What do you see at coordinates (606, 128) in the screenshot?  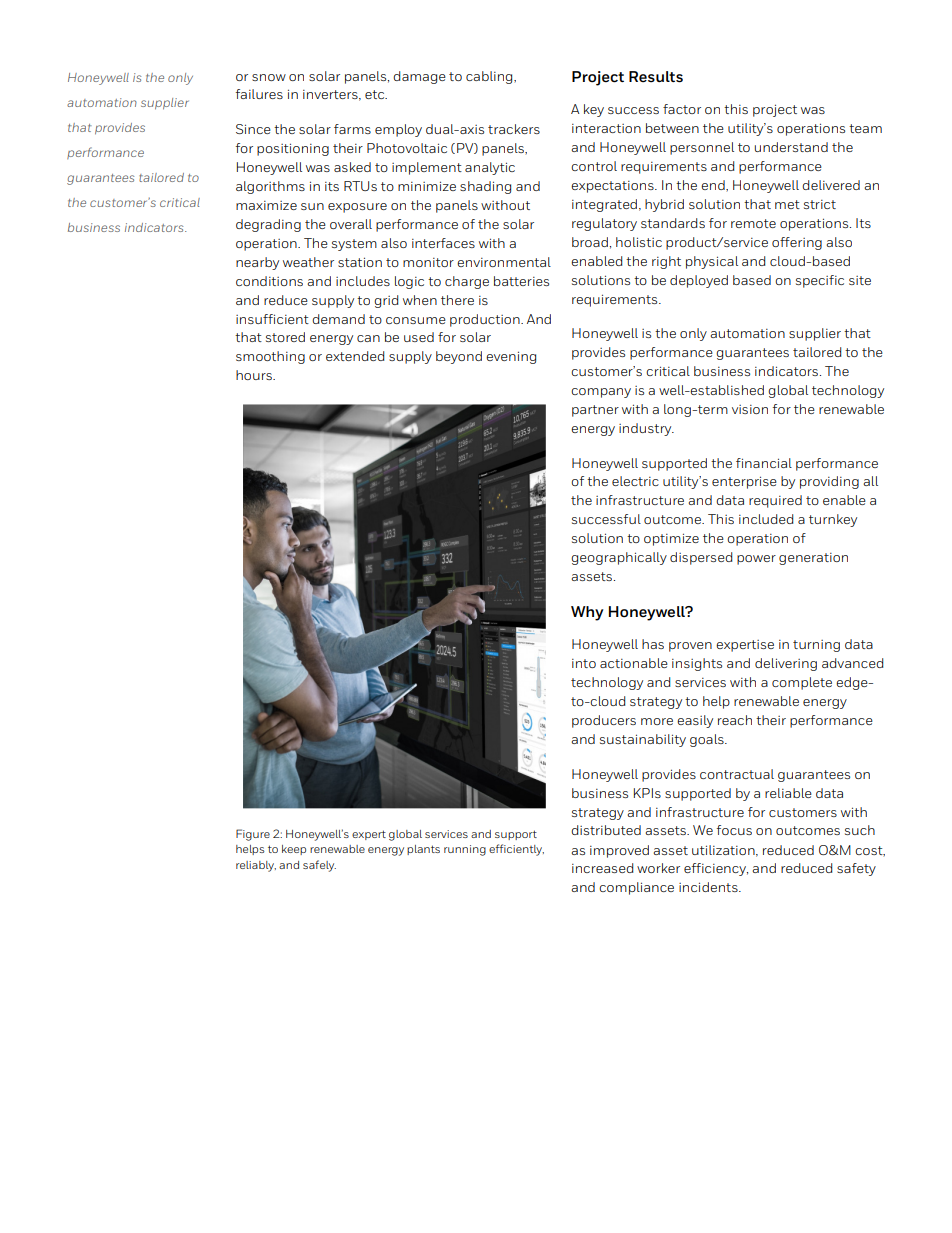 I see `interaction` at bounding box center [606, 128].
